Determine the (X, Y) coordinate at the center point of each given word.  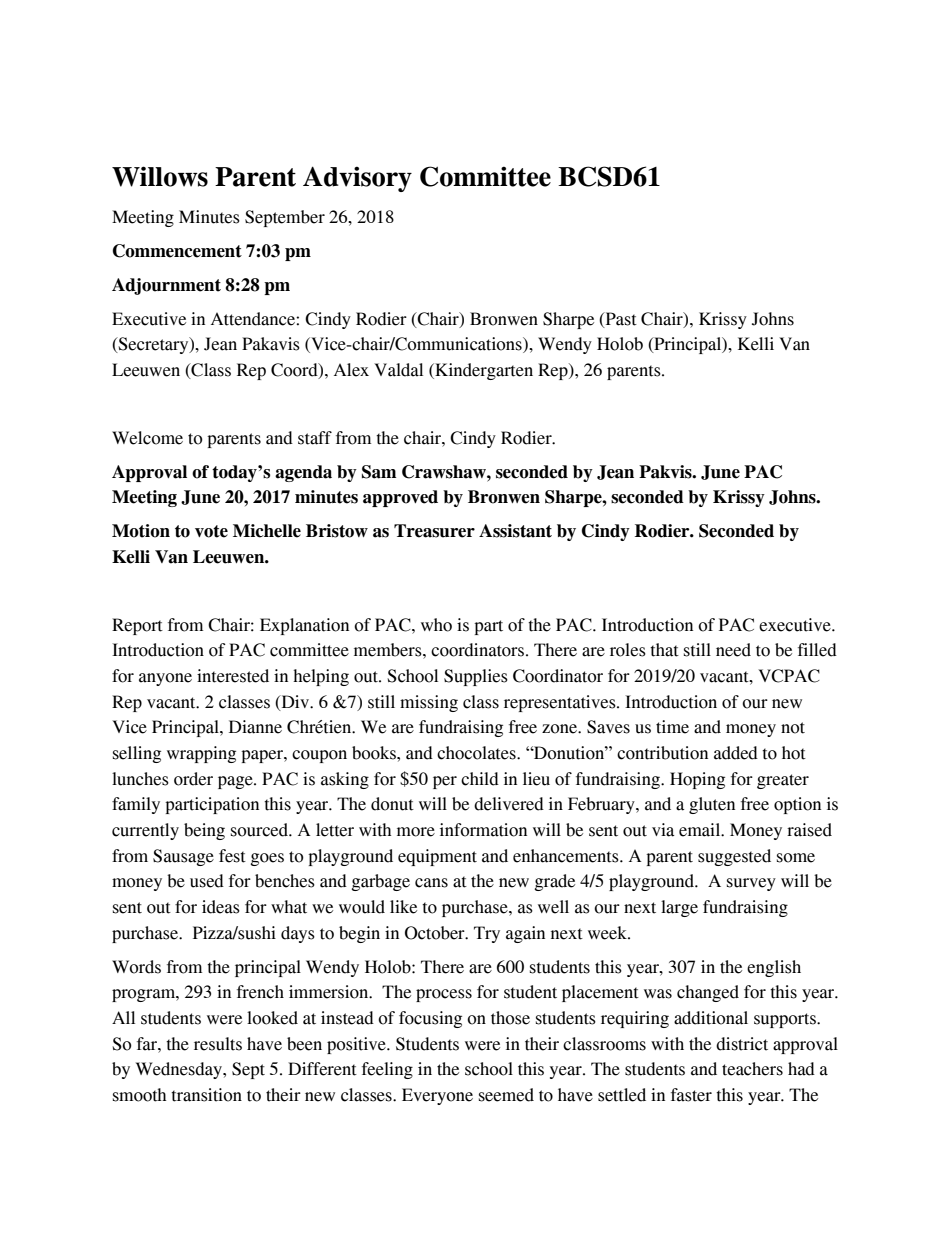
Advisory (357, 179)
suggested (734, 857)
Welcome (147, 438)
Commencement (177, 251)
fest (232, 856)
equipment (437, 857)
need (733, 650)
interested (233, 676)
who (436, 625)
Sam (379, 472)
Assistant (515, 531)
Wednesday (180, 1070)
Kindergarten (483, 371)
